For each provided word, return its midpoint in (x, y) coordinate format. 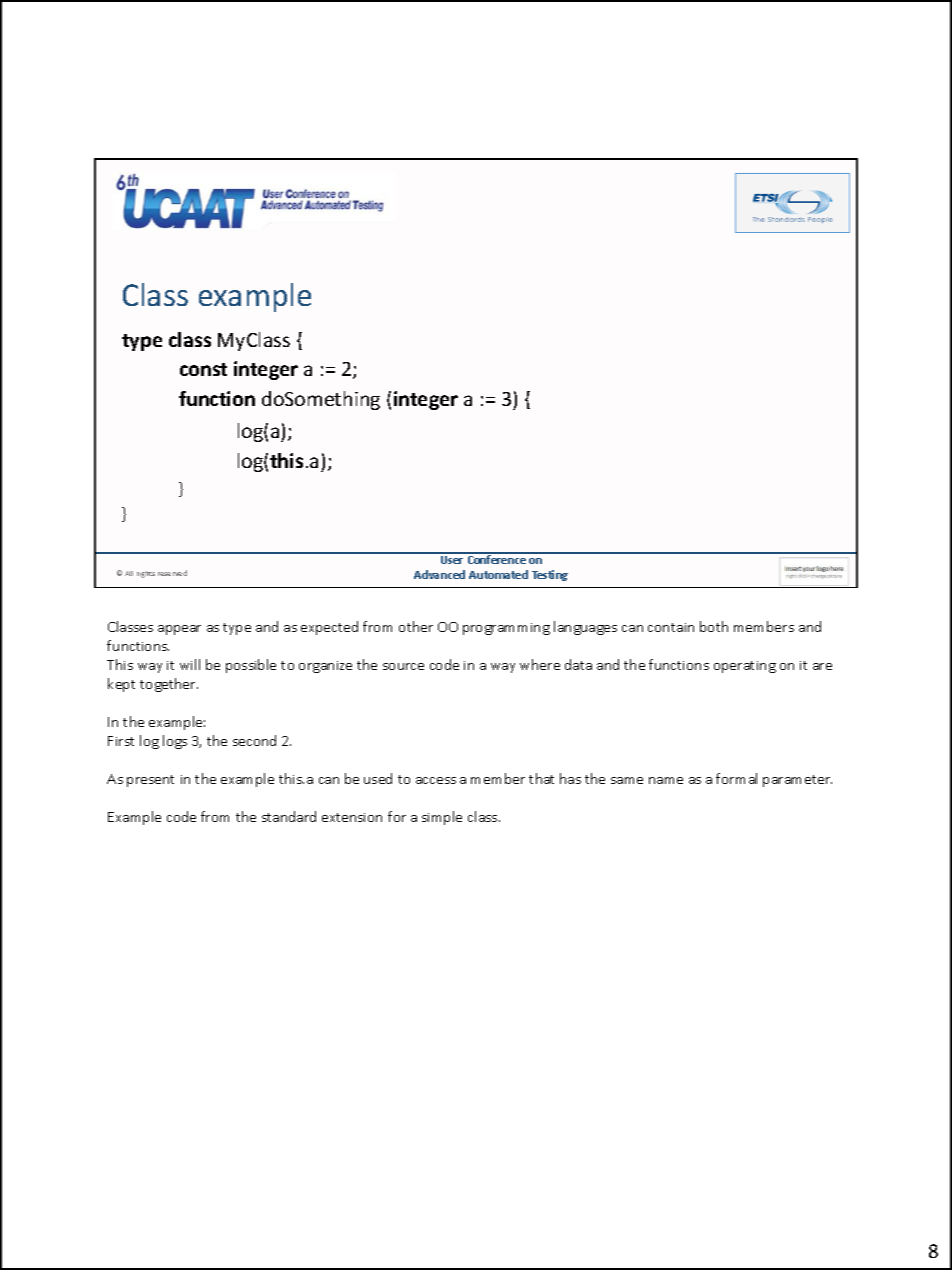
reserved (172, 573)
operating (745, 667)
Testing (550, 575)
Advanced (439, 574)
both (714, 626)
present (150, 781)
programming (506, 629)
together (169, 685)
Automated (498, 574)
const (203, 369)
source (403, 666)
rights (146, 574)
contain (671, 627)
